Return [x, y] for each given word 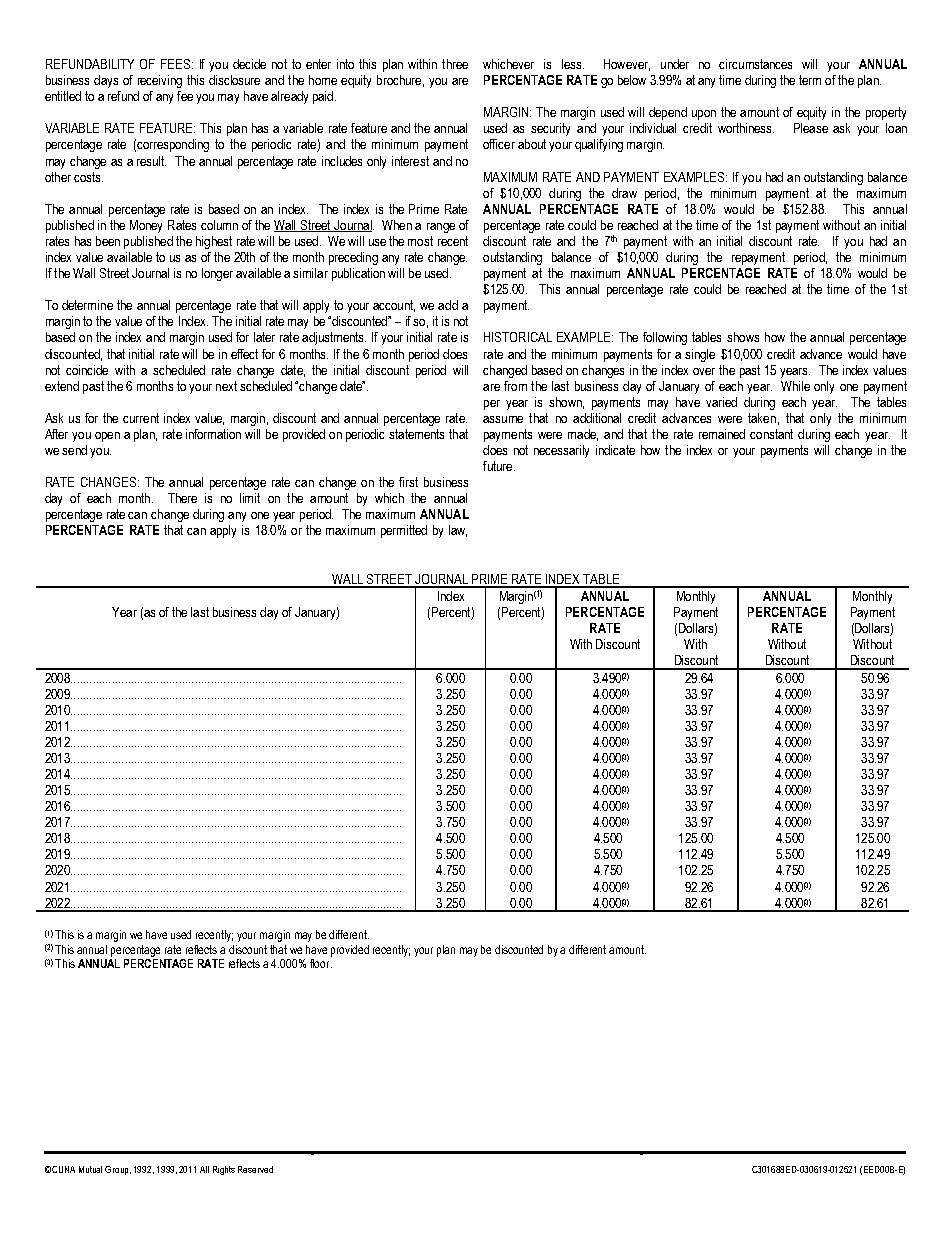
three [455, 64]
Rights [224, 1170]
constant [771, 434]
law [458, 531]
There [182, 498]
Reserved [255, 1169]
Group [118, 1170]
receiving [160, 81]
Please [811, 128]
